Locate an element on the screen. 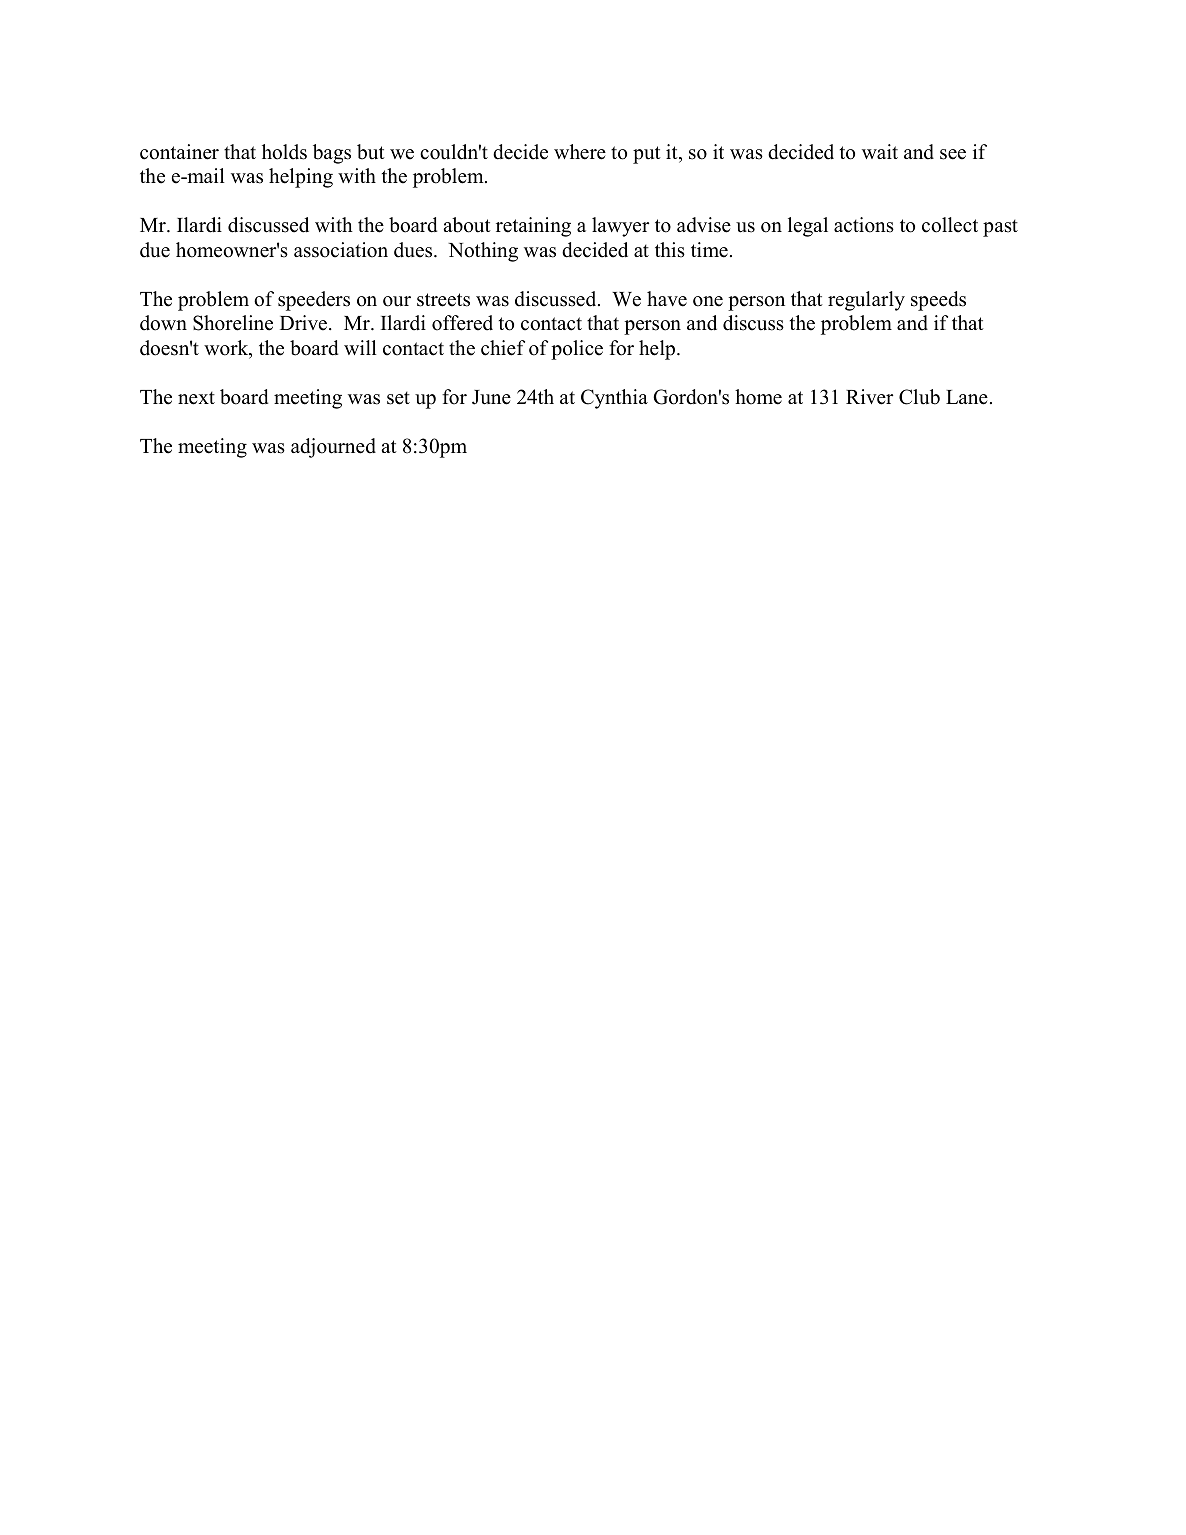 Image resolution: width=1186 pixels, height=1535 pixels. association is located at coordinates (341, 250).
